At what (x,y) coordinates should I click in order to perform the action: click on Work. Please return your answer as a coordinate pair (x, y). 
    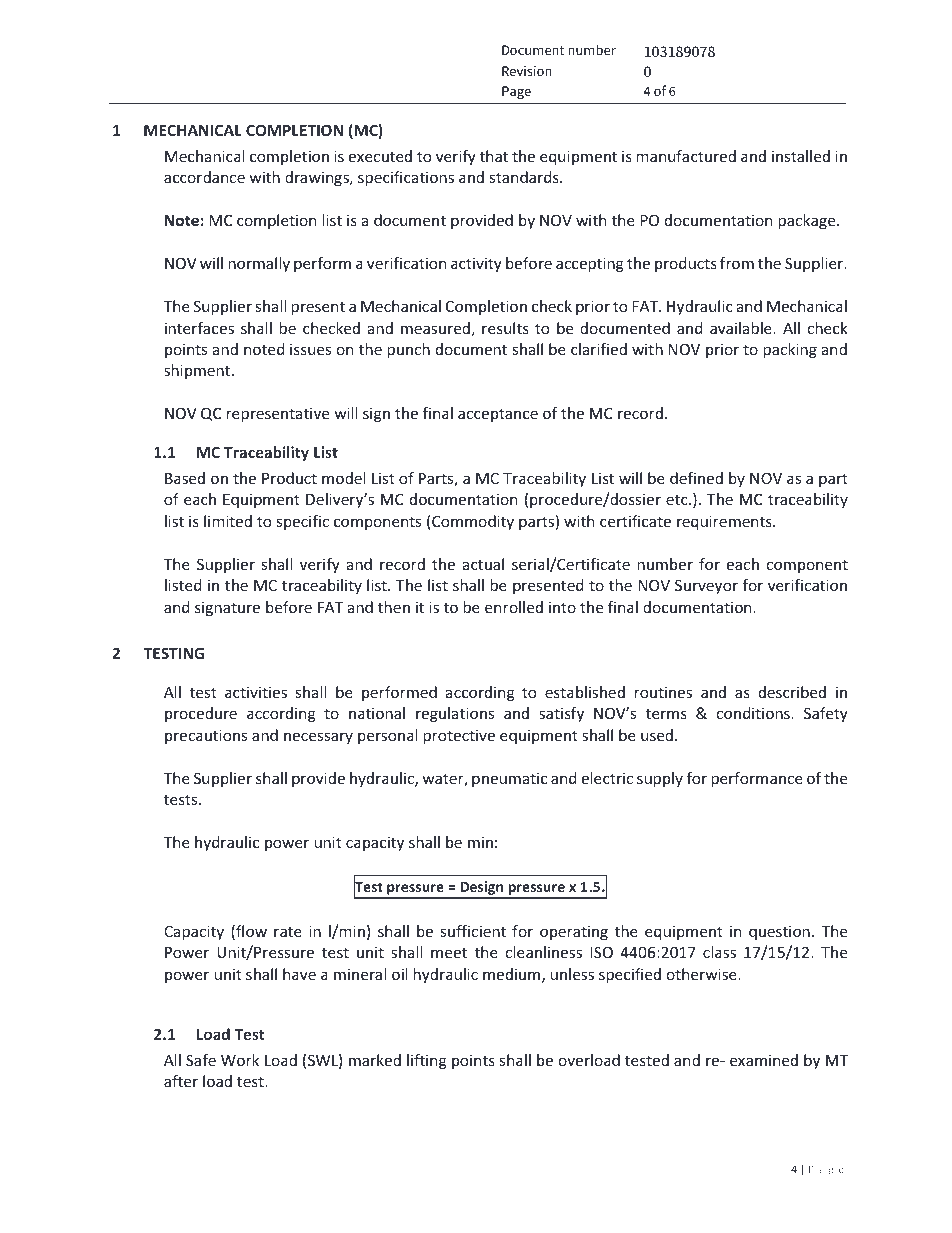
    Looking at the image, I should click on (240, 1060).
